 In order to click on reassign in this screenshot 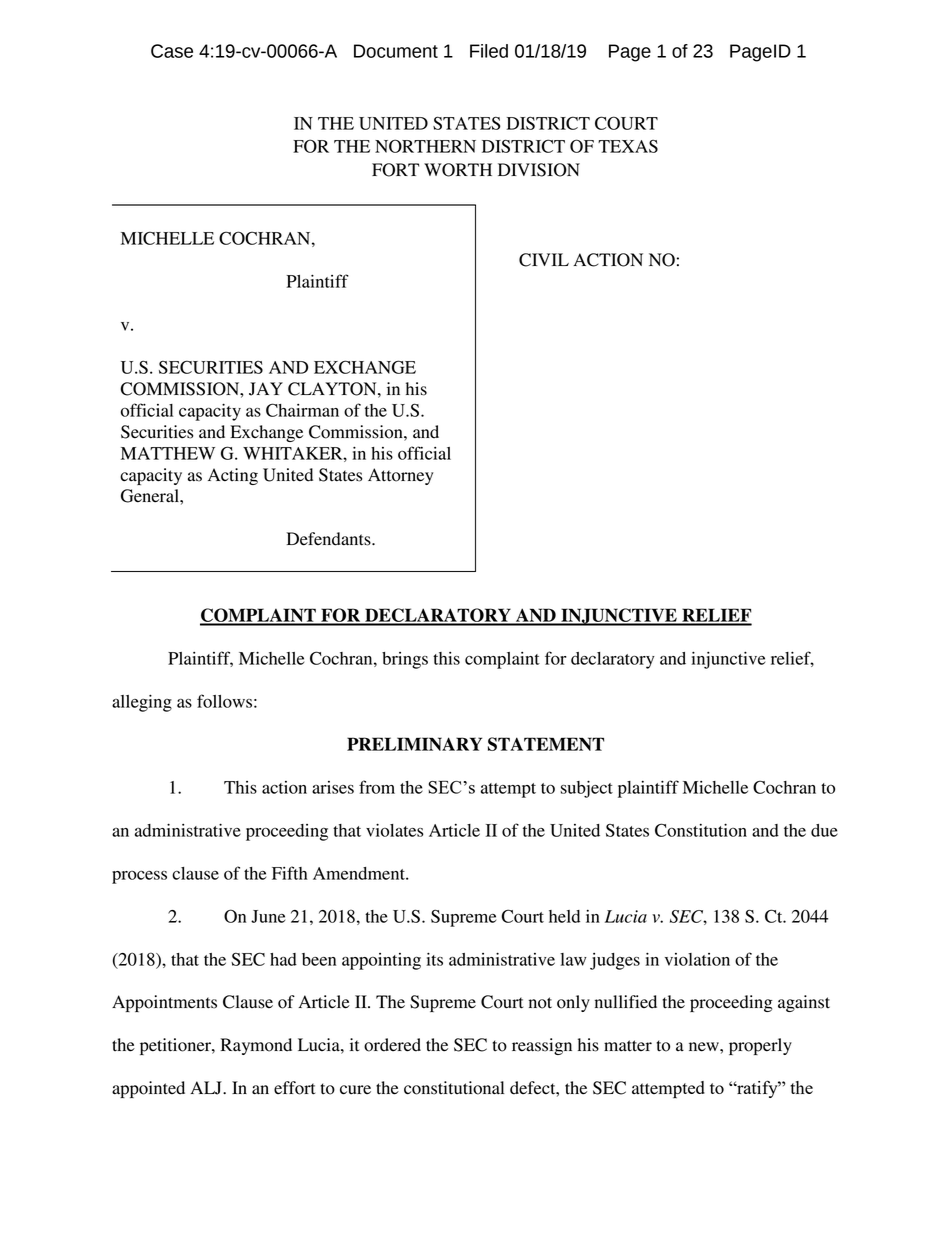, I will do `click(542, 1046)`.
